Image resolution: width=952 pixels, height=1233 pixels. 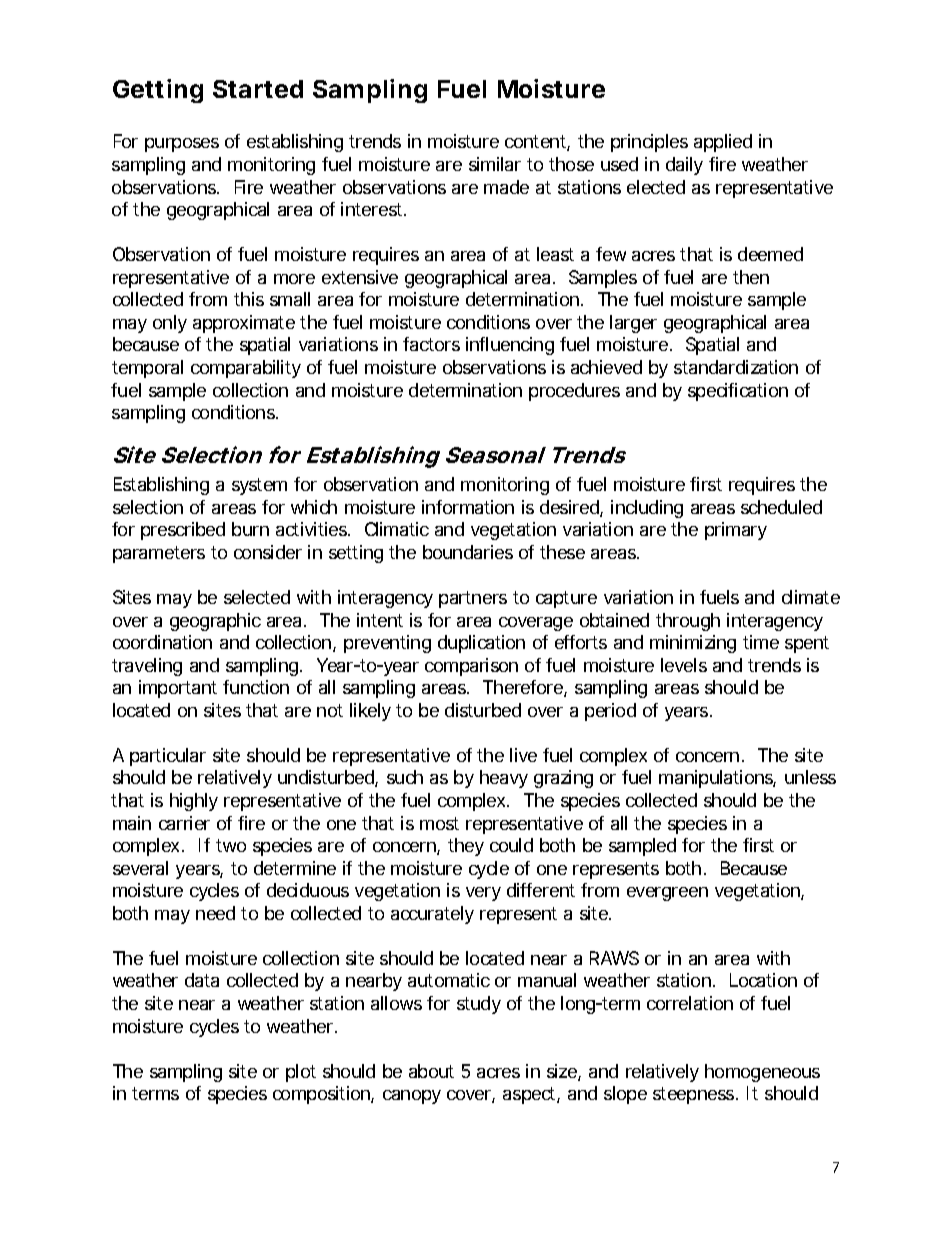 I want to click on parameters, so click(x=159, y=554).
